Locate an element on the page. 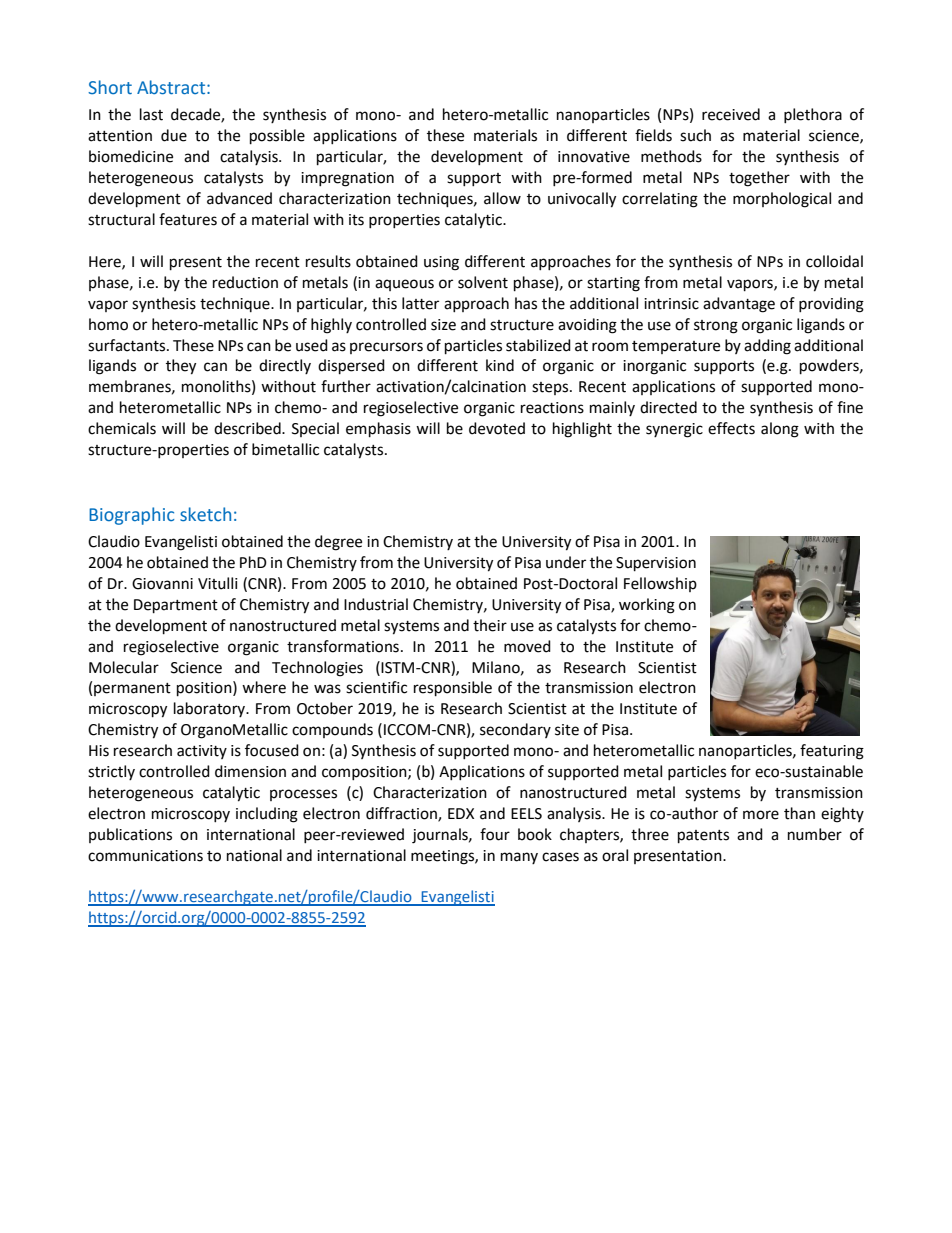  more is located at coordinates (761, 815).
